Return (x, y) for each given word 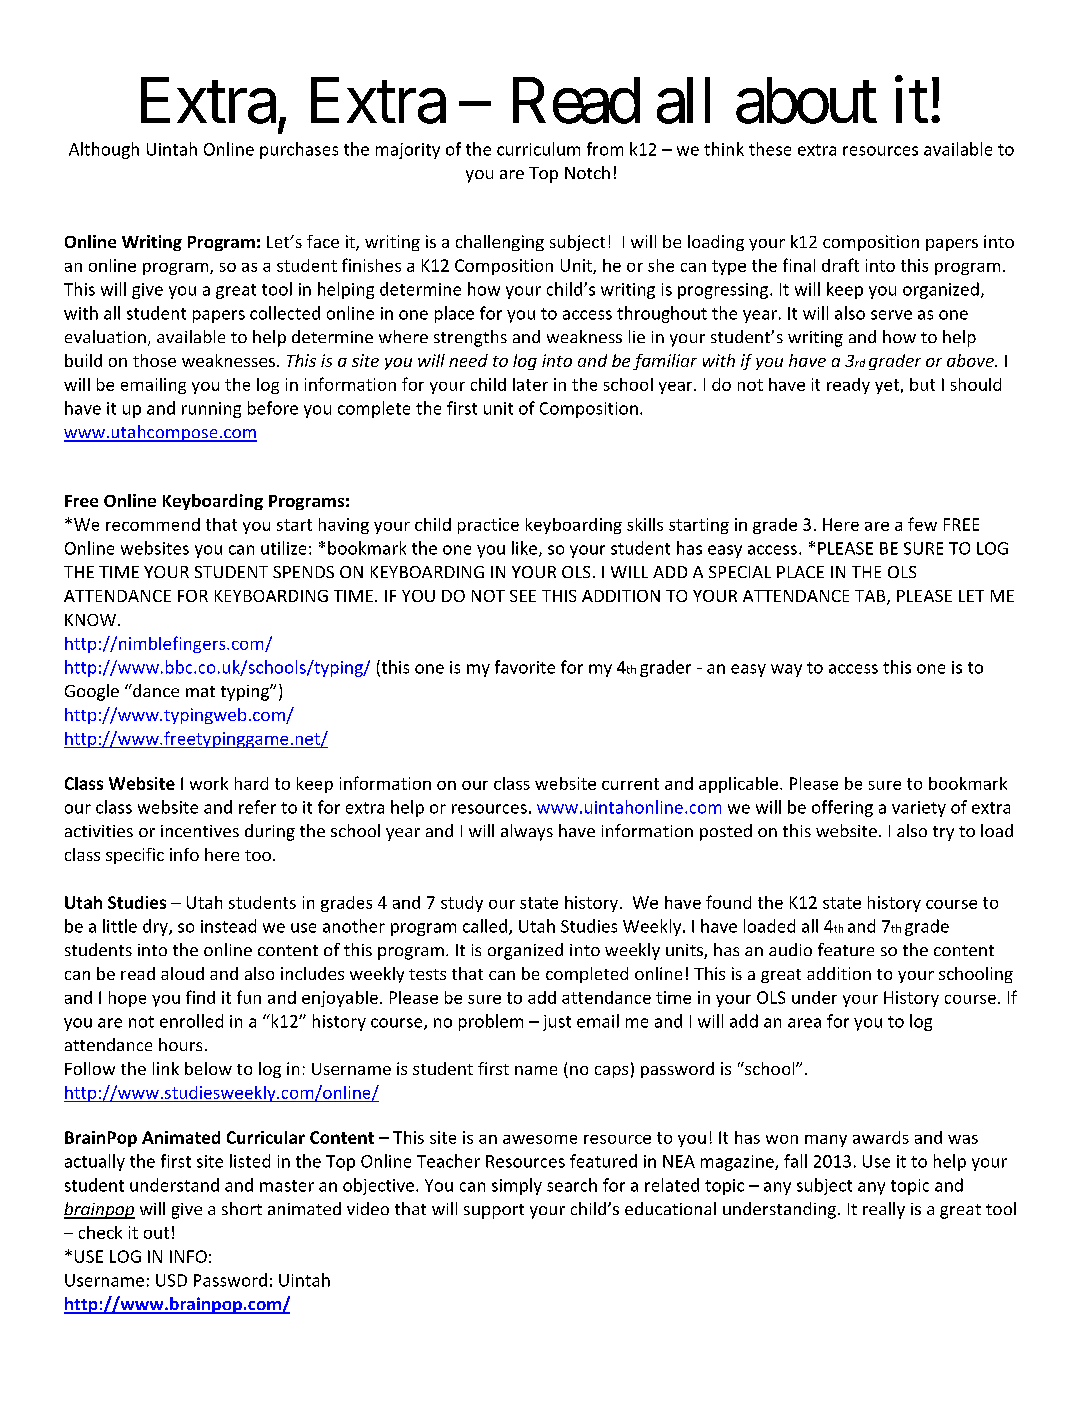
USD (171, 1280)
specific (135, 856)
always (527, 832)
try (943, 833)
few (922, 524)
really (884, 1210)
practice (488, 526)
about (806, 100)
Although (104, 150)
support (494, 1211)
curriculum (538, 149)
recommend (153, 524)
